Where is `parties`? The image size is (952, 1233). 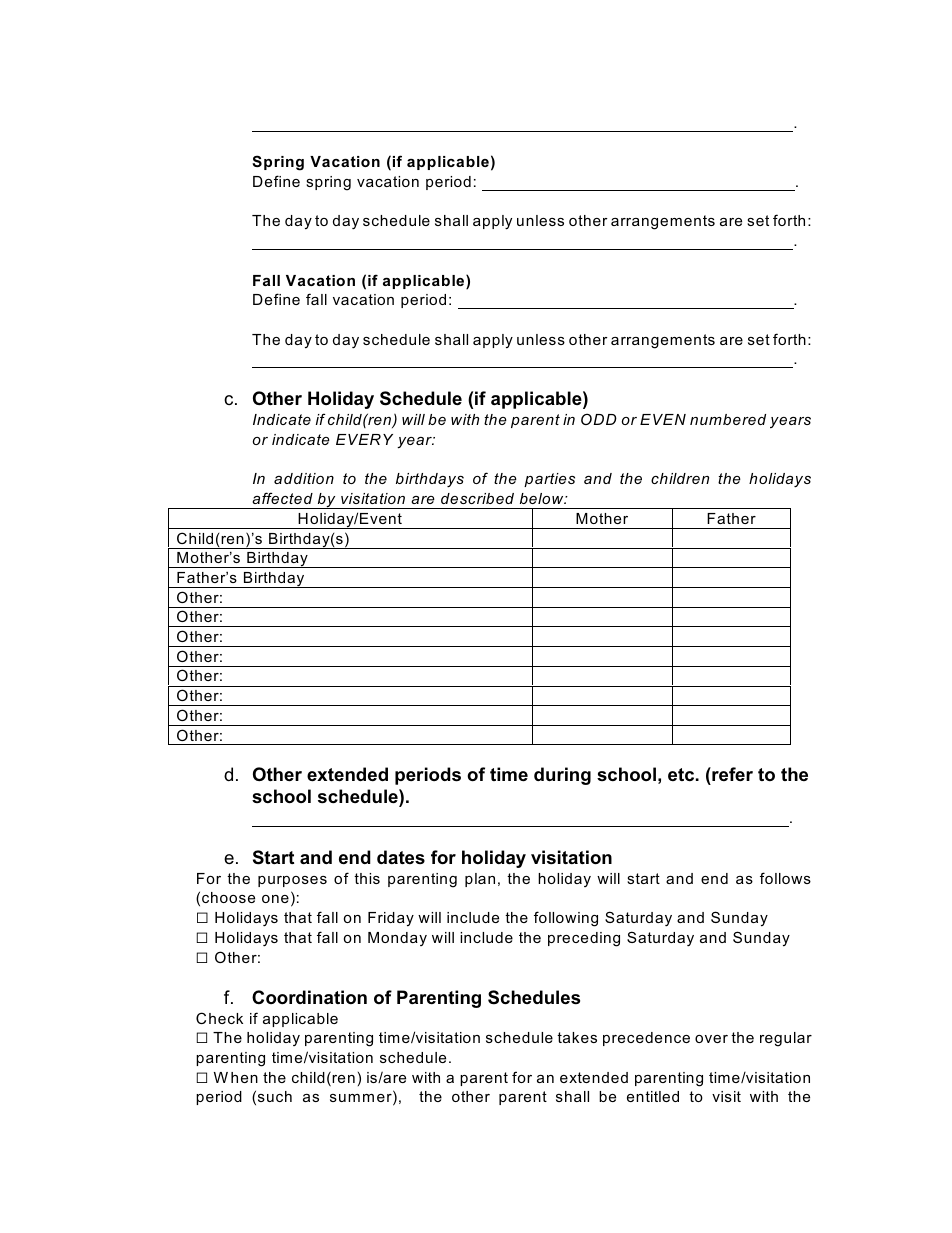
parties is located at coordinates (549, 480).
